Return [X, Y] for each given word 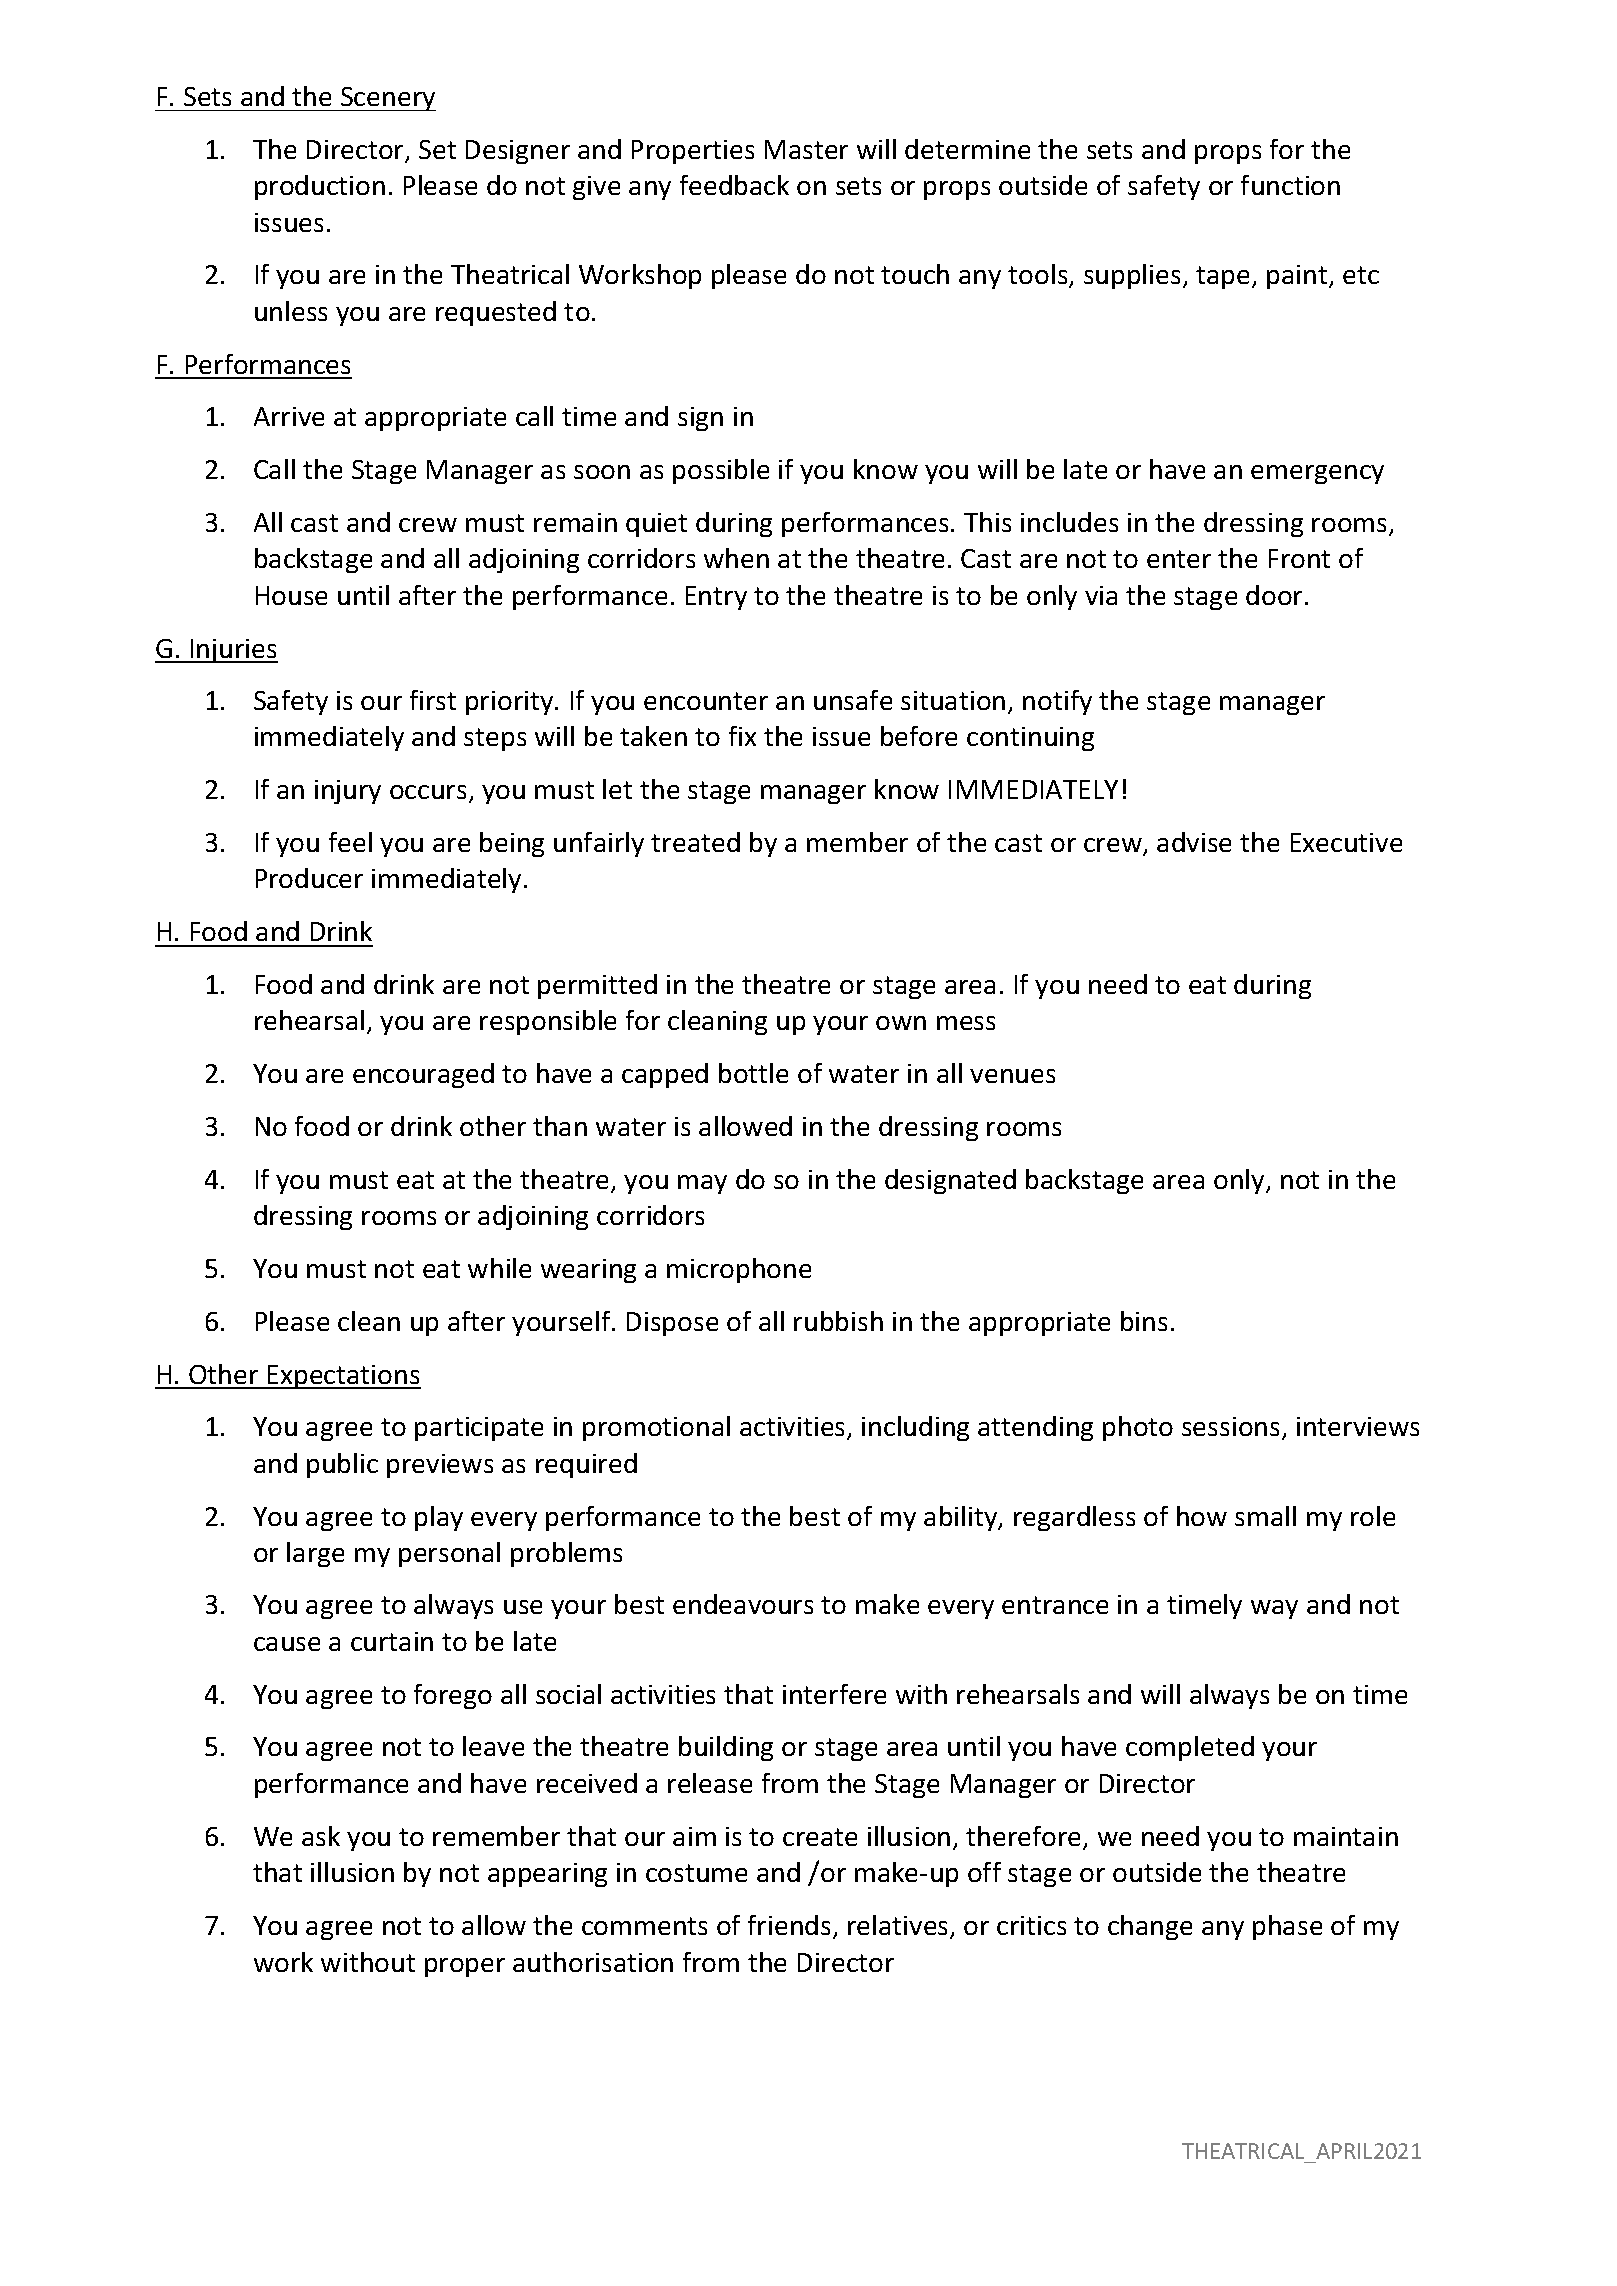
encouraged [423, 1075]
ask [321, 1836]
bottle [753, 1073]
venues [1012, 1076]
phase [1287, 1927]
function [1290, 185]
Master [806, 149]
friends [789, 1925]
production [320, 187]
